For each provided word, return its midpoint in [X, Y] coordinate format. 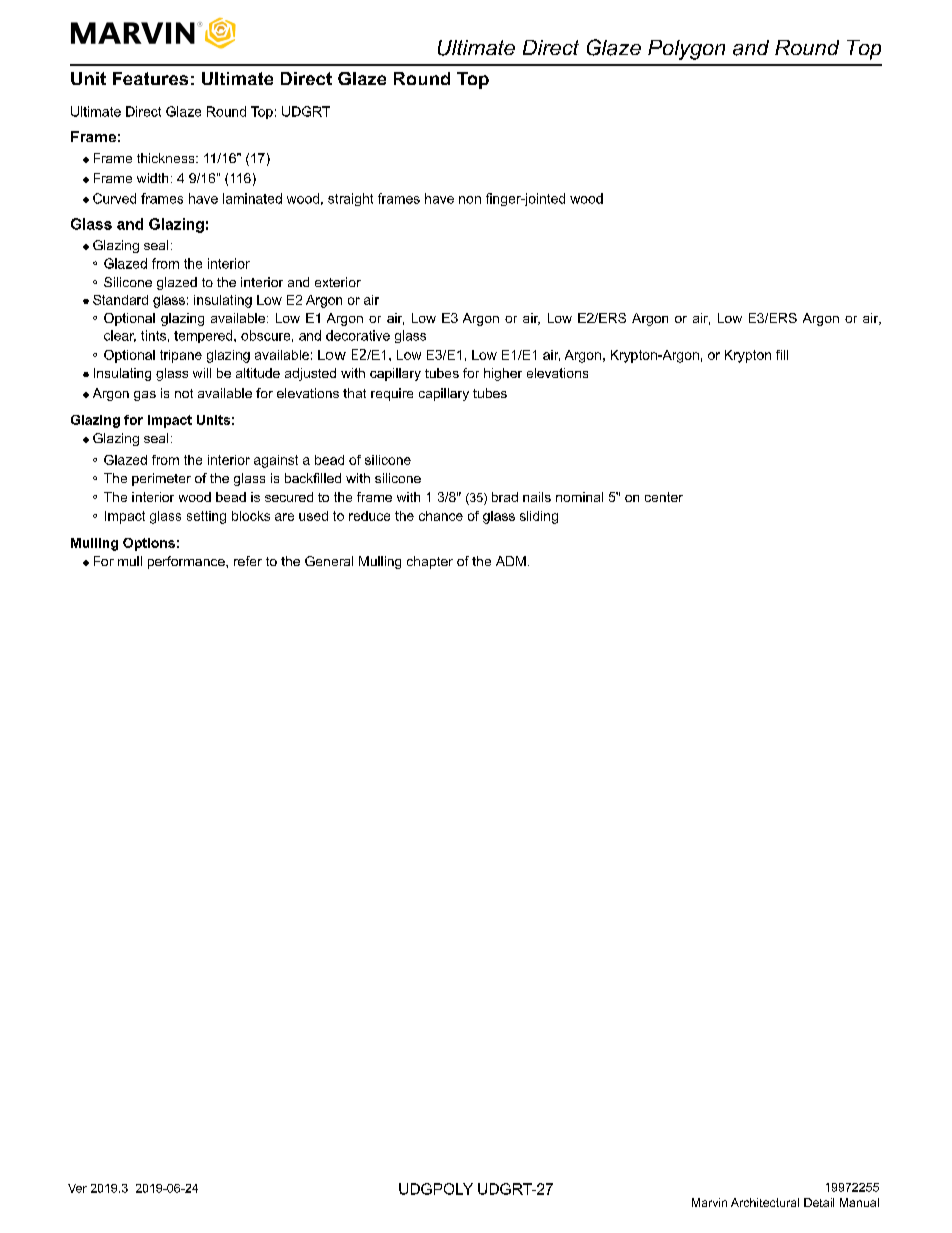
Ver [77, 1188]
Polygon [686, 50]
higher [503, 374]
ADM [511, 561]
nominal [579, 497]
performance [187, 562]
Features [150, 78]
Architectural [765, 1202]
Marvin [709, 1202]
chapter [430, 562]
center [664, 497]
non [470, 200]
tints [153, 335]
